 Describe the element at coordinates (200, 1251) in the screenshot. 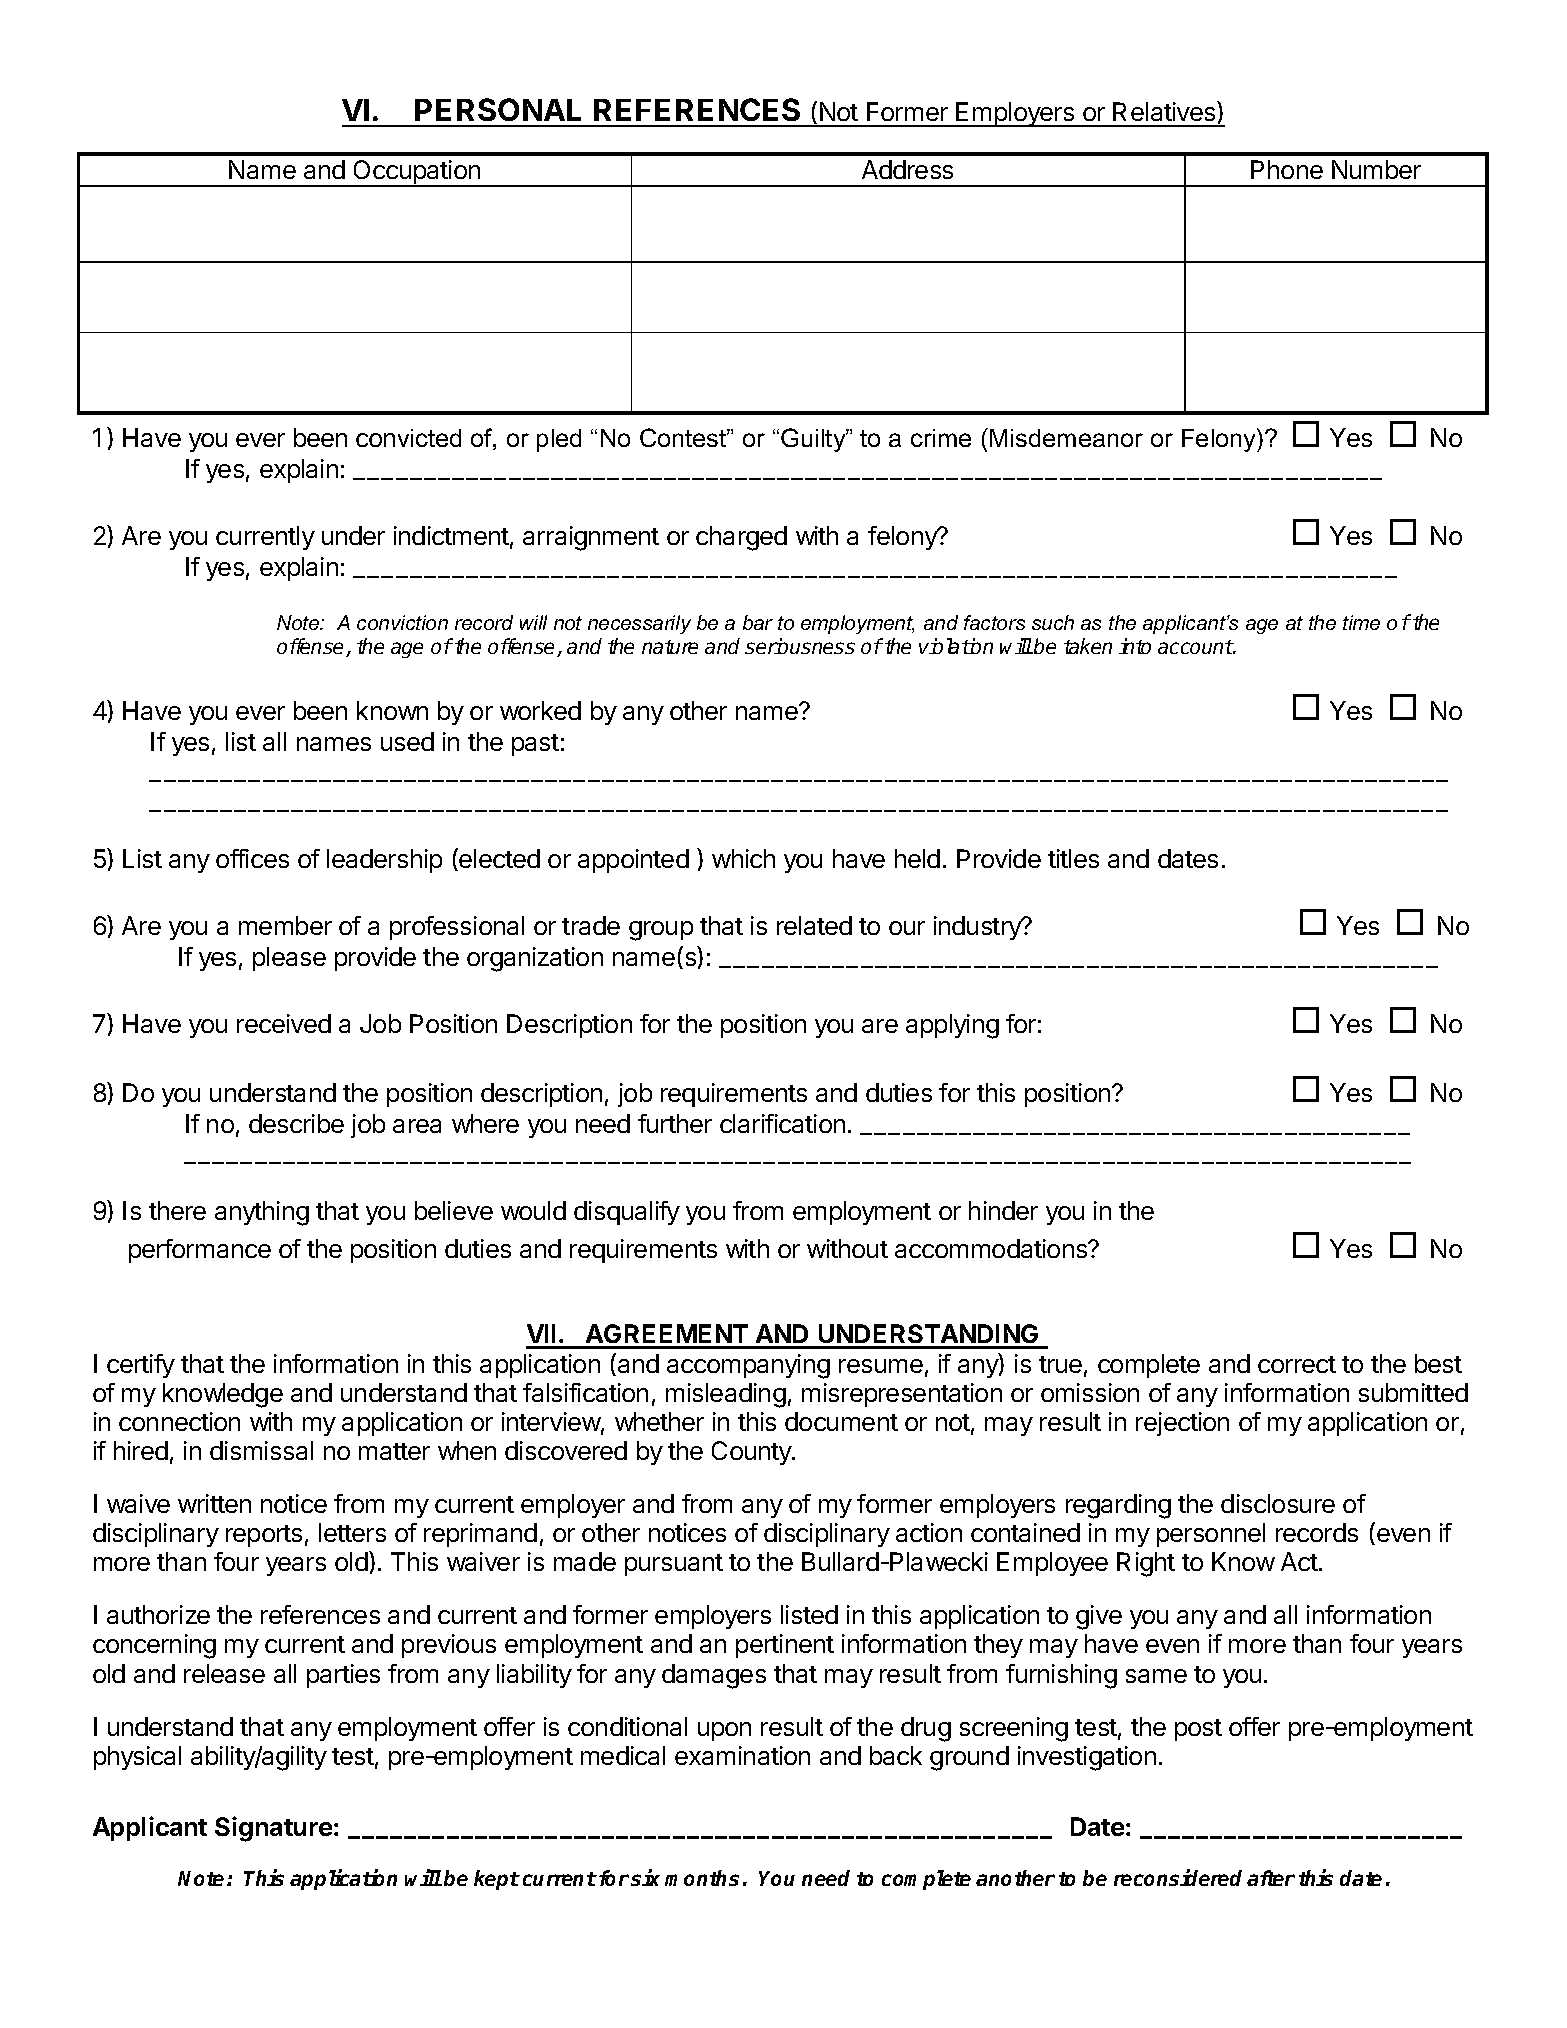

I see `performance` at that location.
